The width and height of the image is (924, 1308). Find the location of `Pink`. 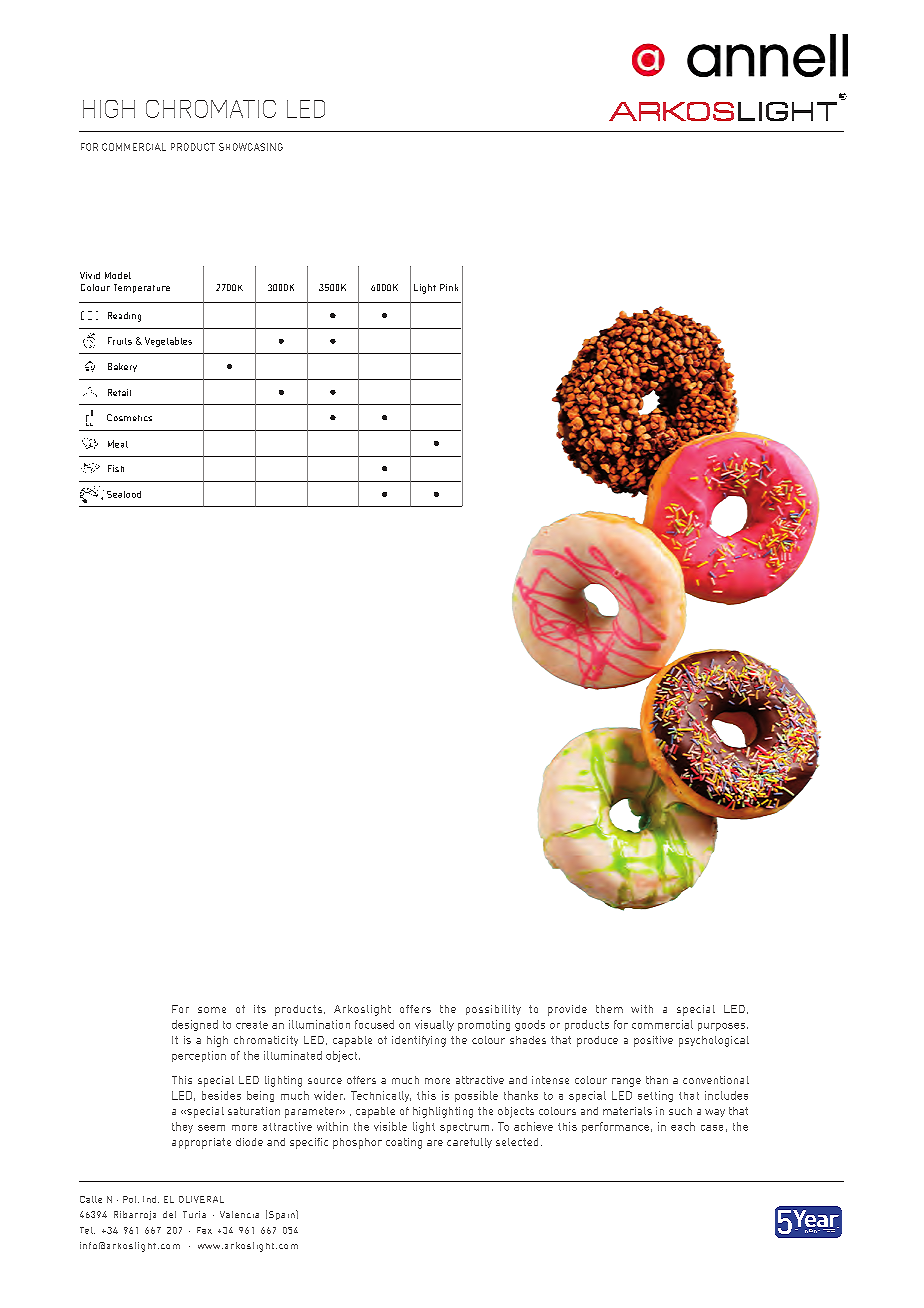

Pink is located at coordinates (449, 287).
